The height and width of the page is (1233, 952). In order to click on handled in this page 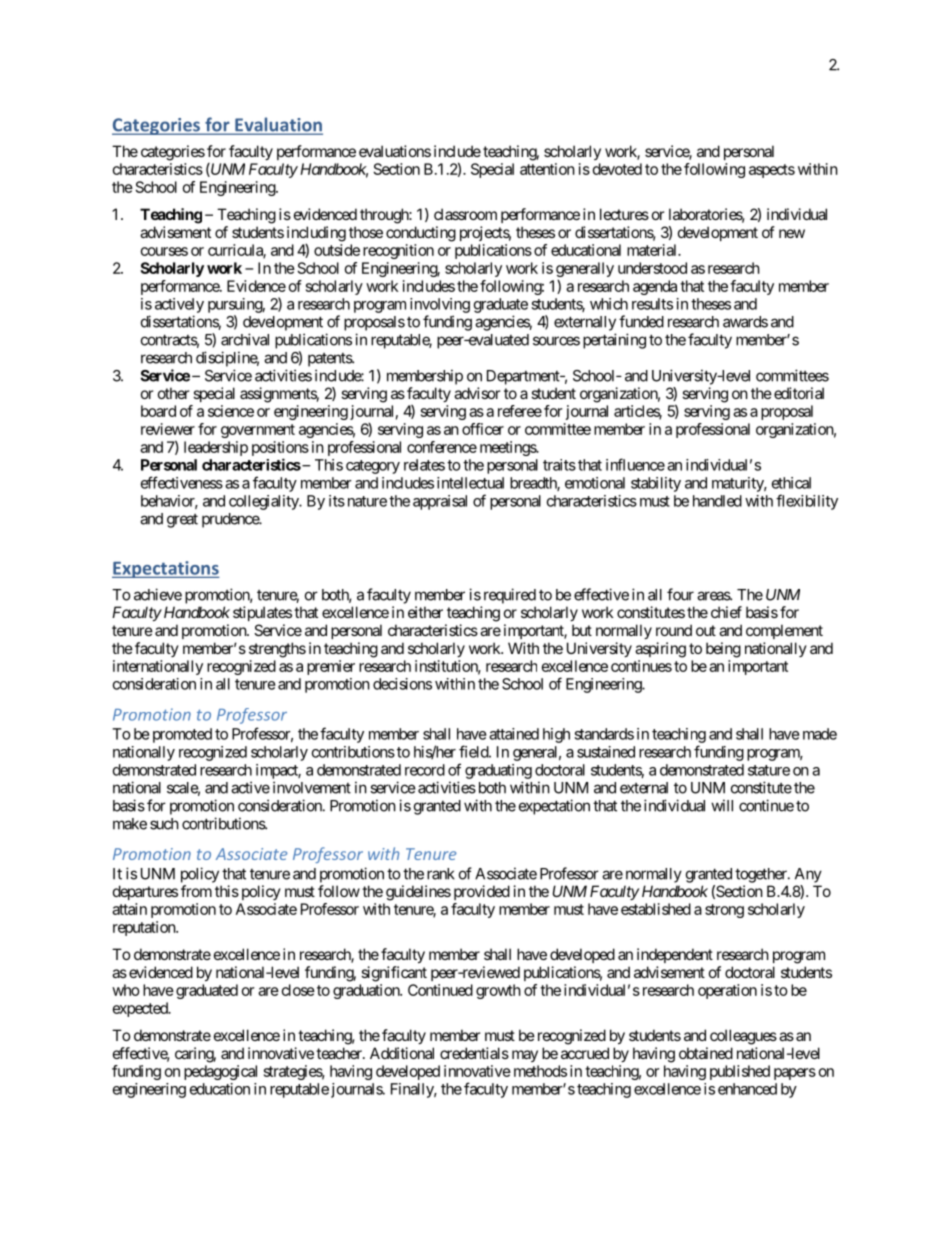, I will do `click(717, 501)`.
